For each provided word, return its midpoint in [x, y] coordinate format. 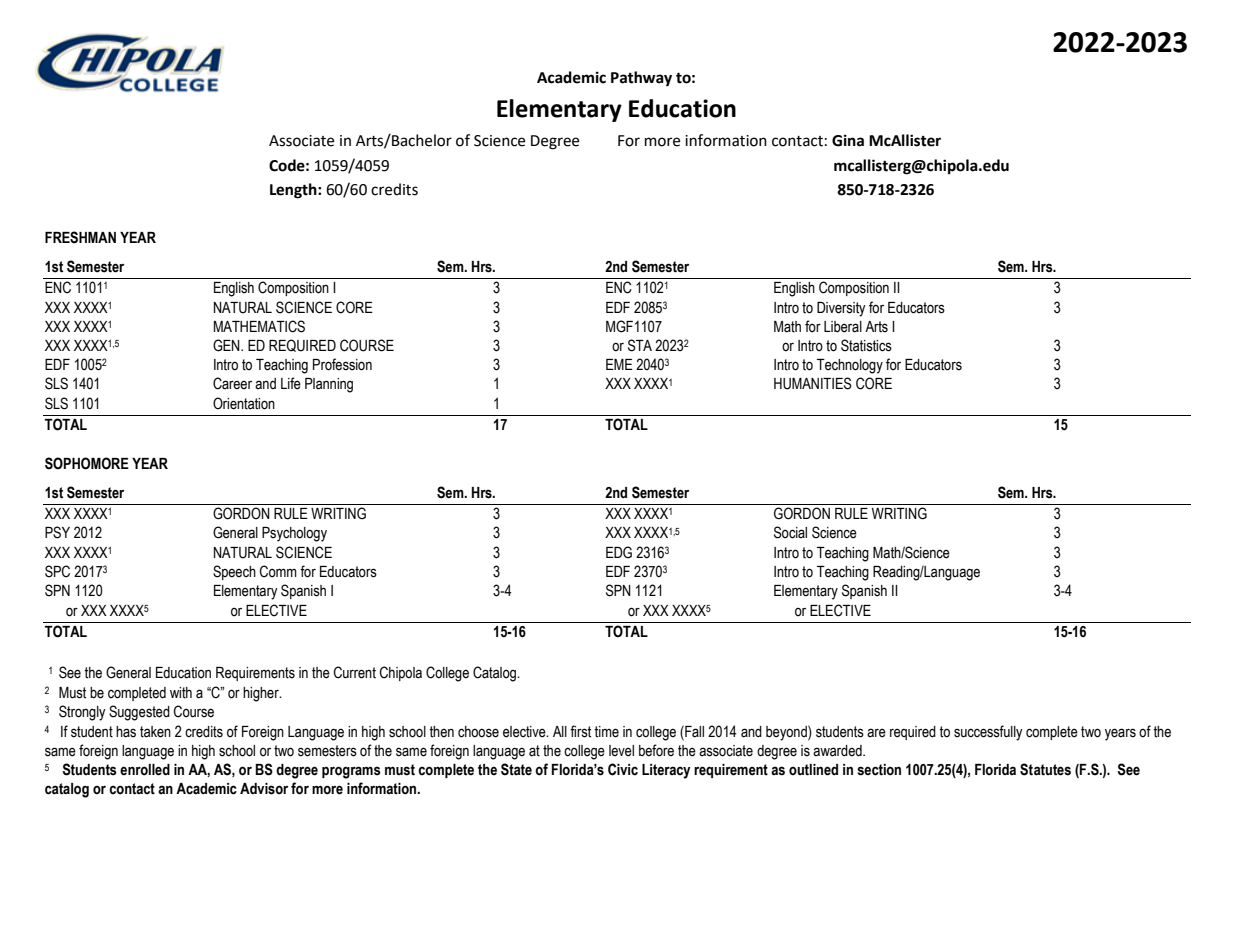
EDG [619, 552]
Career [232, 383]
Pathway [641, 79]
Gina [848, 140]
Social [790, 532]
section [879, 770]
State [516, 769]
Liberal [843, 327]
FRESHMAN [80, 237]
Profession [342, 364]
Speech [234, 572]
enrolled [145, 770]
